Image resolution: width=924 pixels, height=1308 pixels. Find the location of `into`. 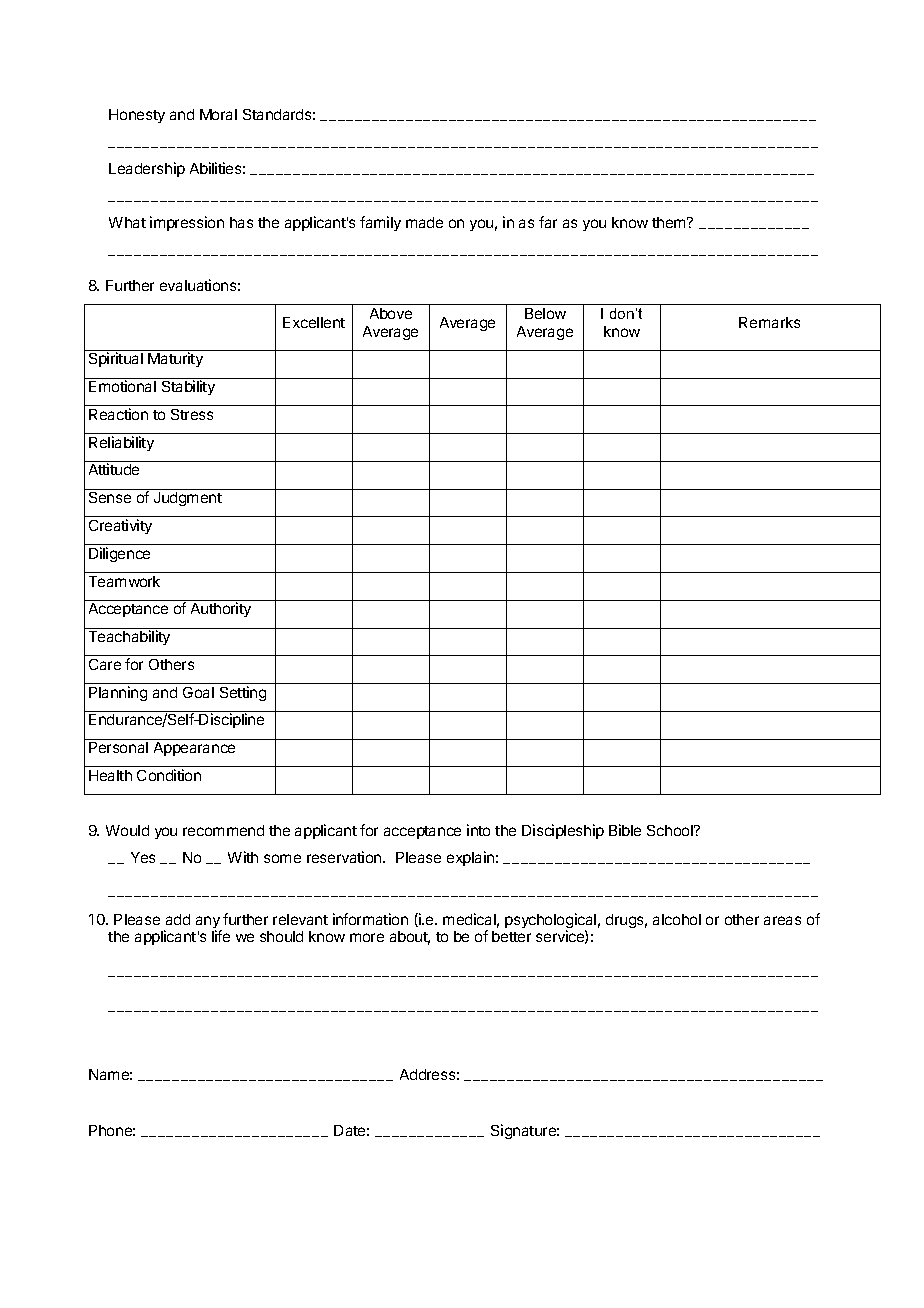

into is located at coordinates (478, 830).
